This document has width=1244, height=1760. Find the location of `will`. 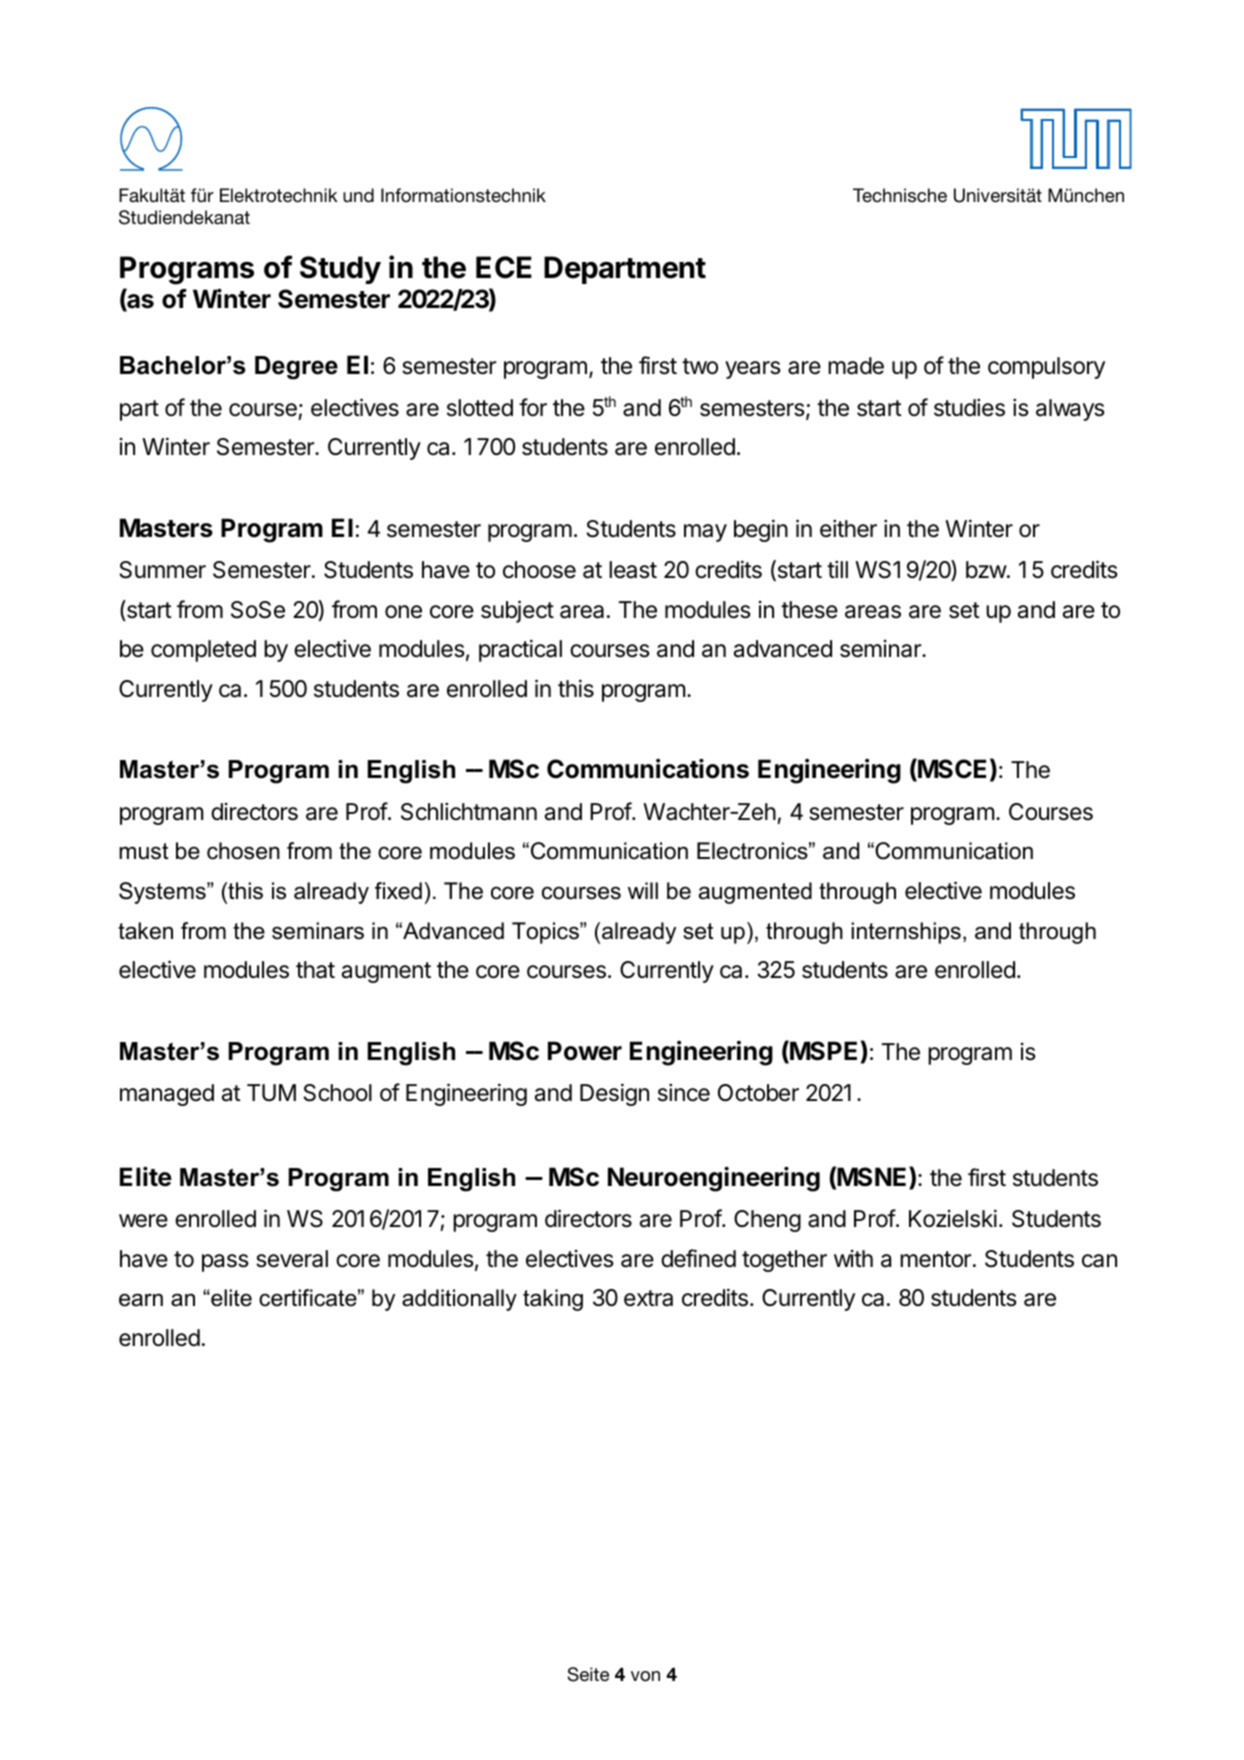

will is located at coordinates (643, 890).
